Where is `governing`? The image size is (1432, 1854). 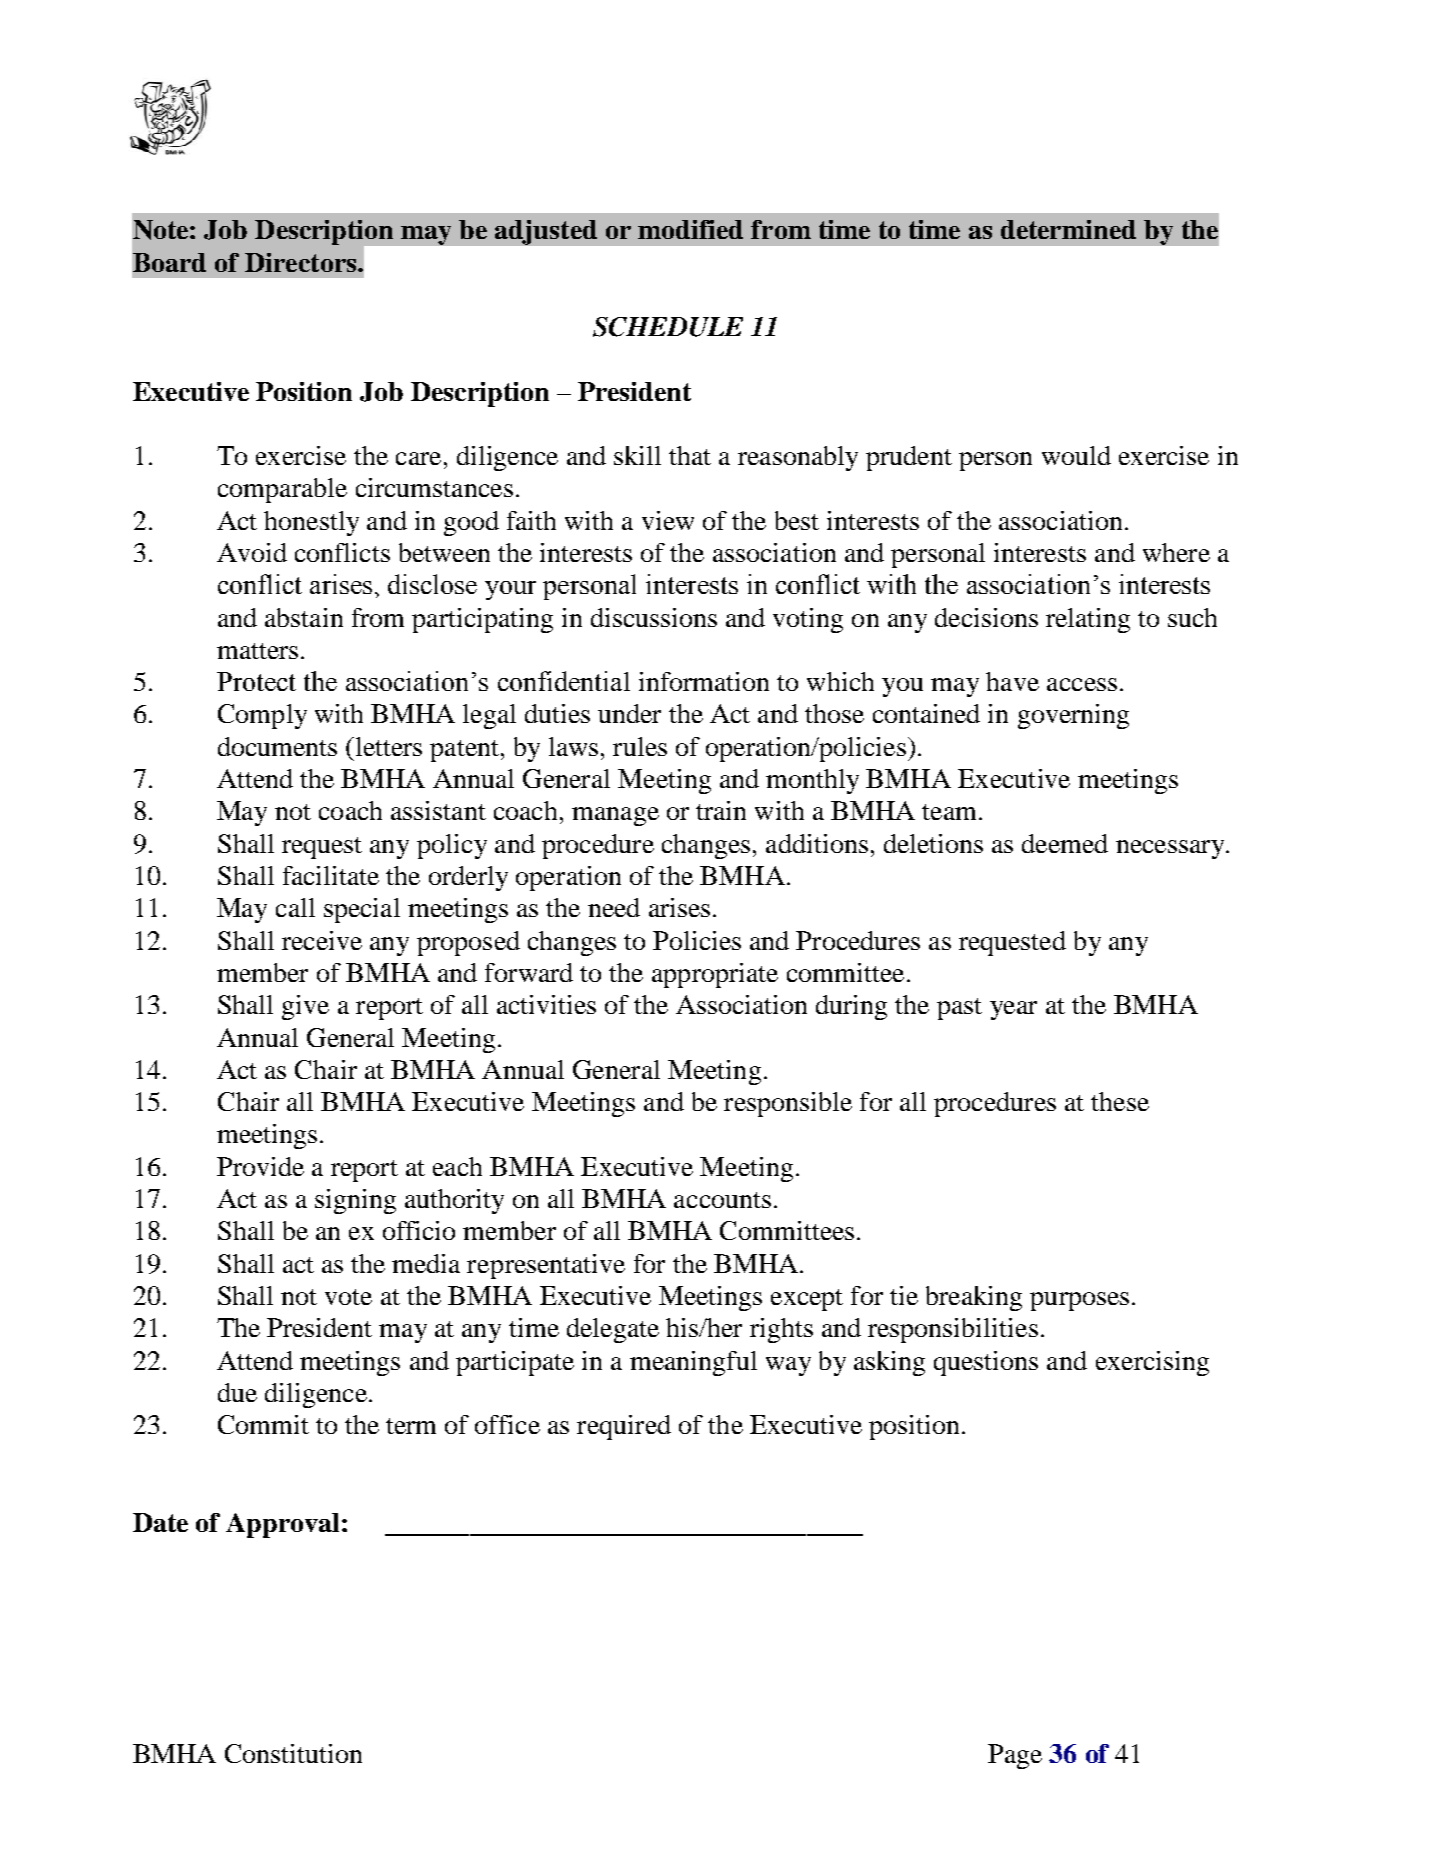 governing is located at coordinates (1073, 716).
